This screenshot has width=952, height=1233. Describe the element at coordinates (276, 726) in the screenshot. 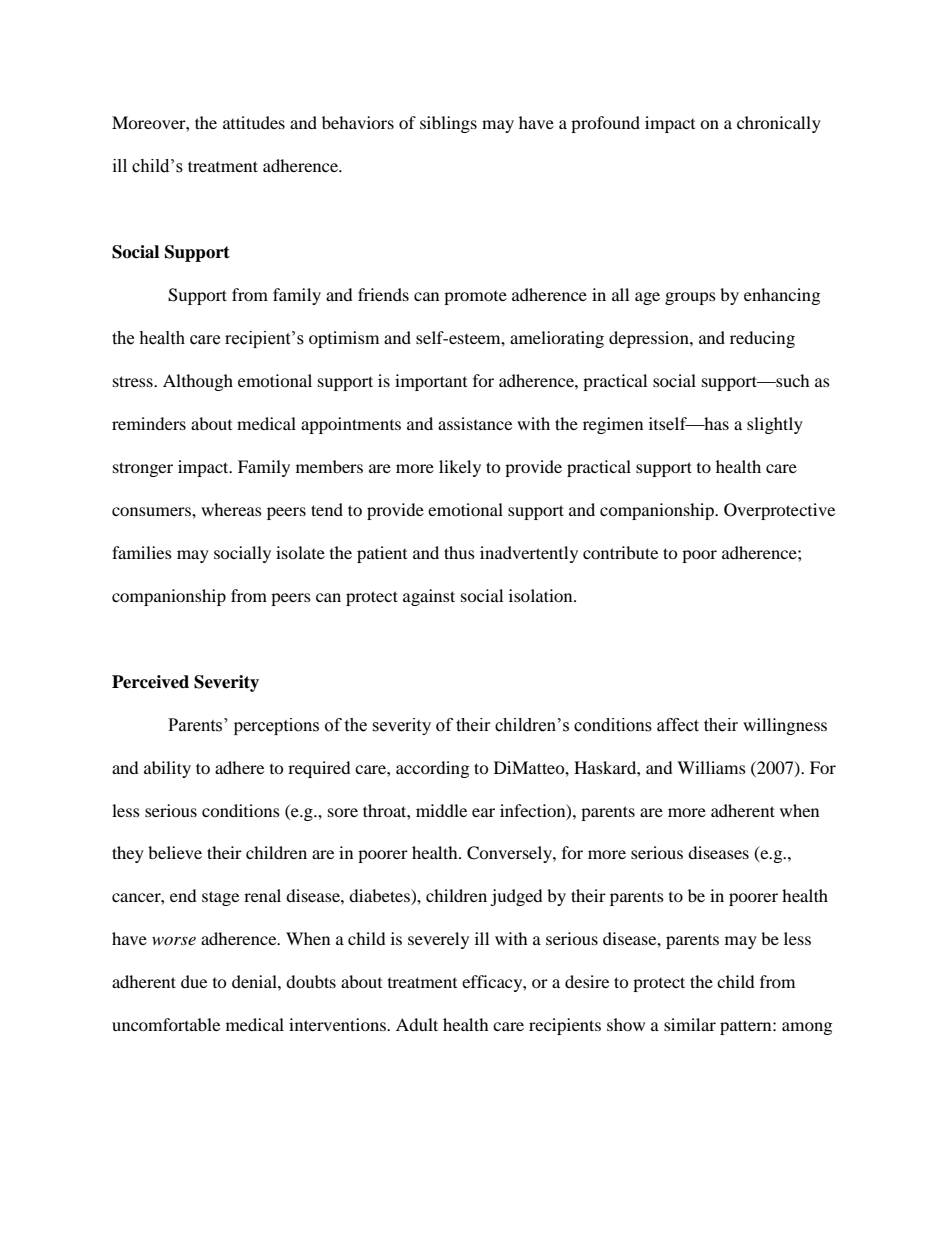

I see `perceptions` at that location.
